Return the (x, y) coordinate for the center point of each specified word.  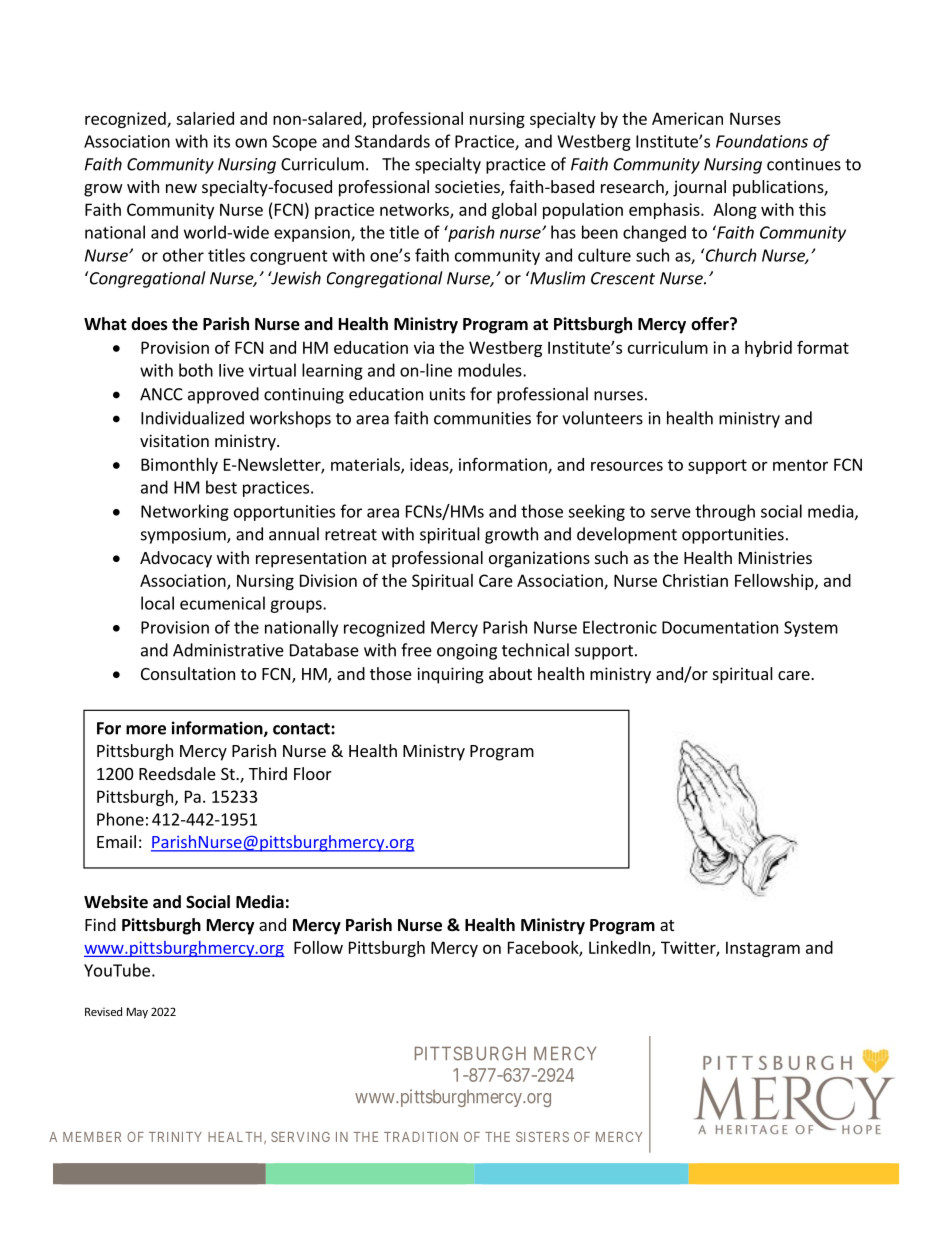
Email (116, 841)
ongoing (467, 652)
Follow (318, 947)
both (196, 370)
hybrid (768, 349)
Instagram (763, 949)
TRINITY (175, 1137)
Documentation (720, 627)
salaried (205, 118)
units (447, 394)
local (157, 603)
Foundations (762, 141)
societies (468, 188)
